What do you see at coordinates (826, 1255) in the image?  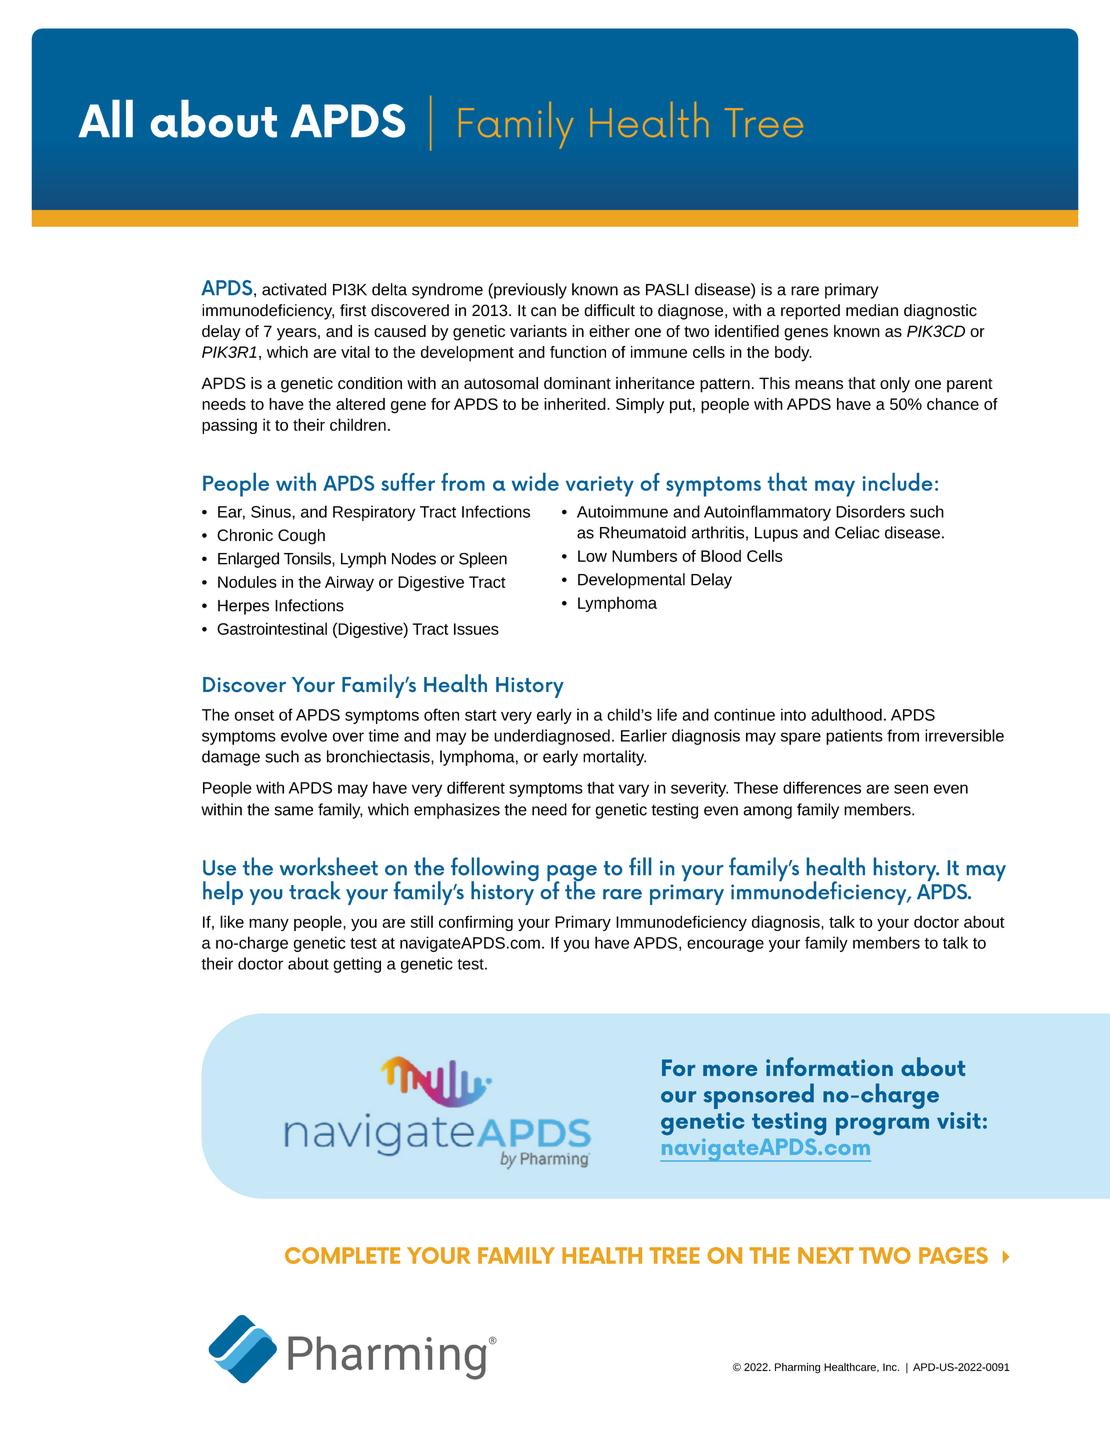 I see `NEXT` at bounding box center [826, 1255].
